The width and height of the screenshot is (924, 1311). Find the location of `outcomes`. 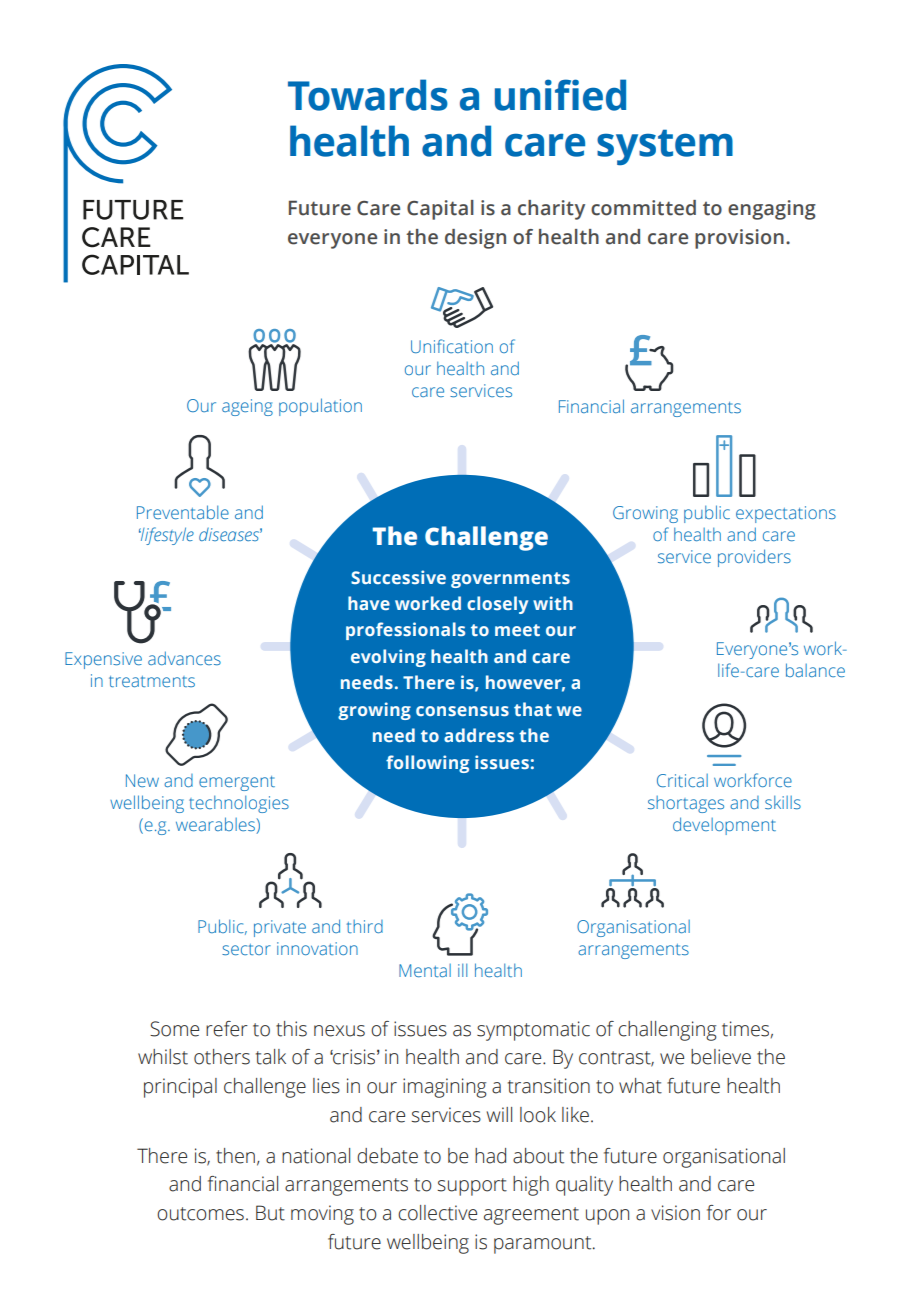

outcomes is located at coordinates (200, 1214).
